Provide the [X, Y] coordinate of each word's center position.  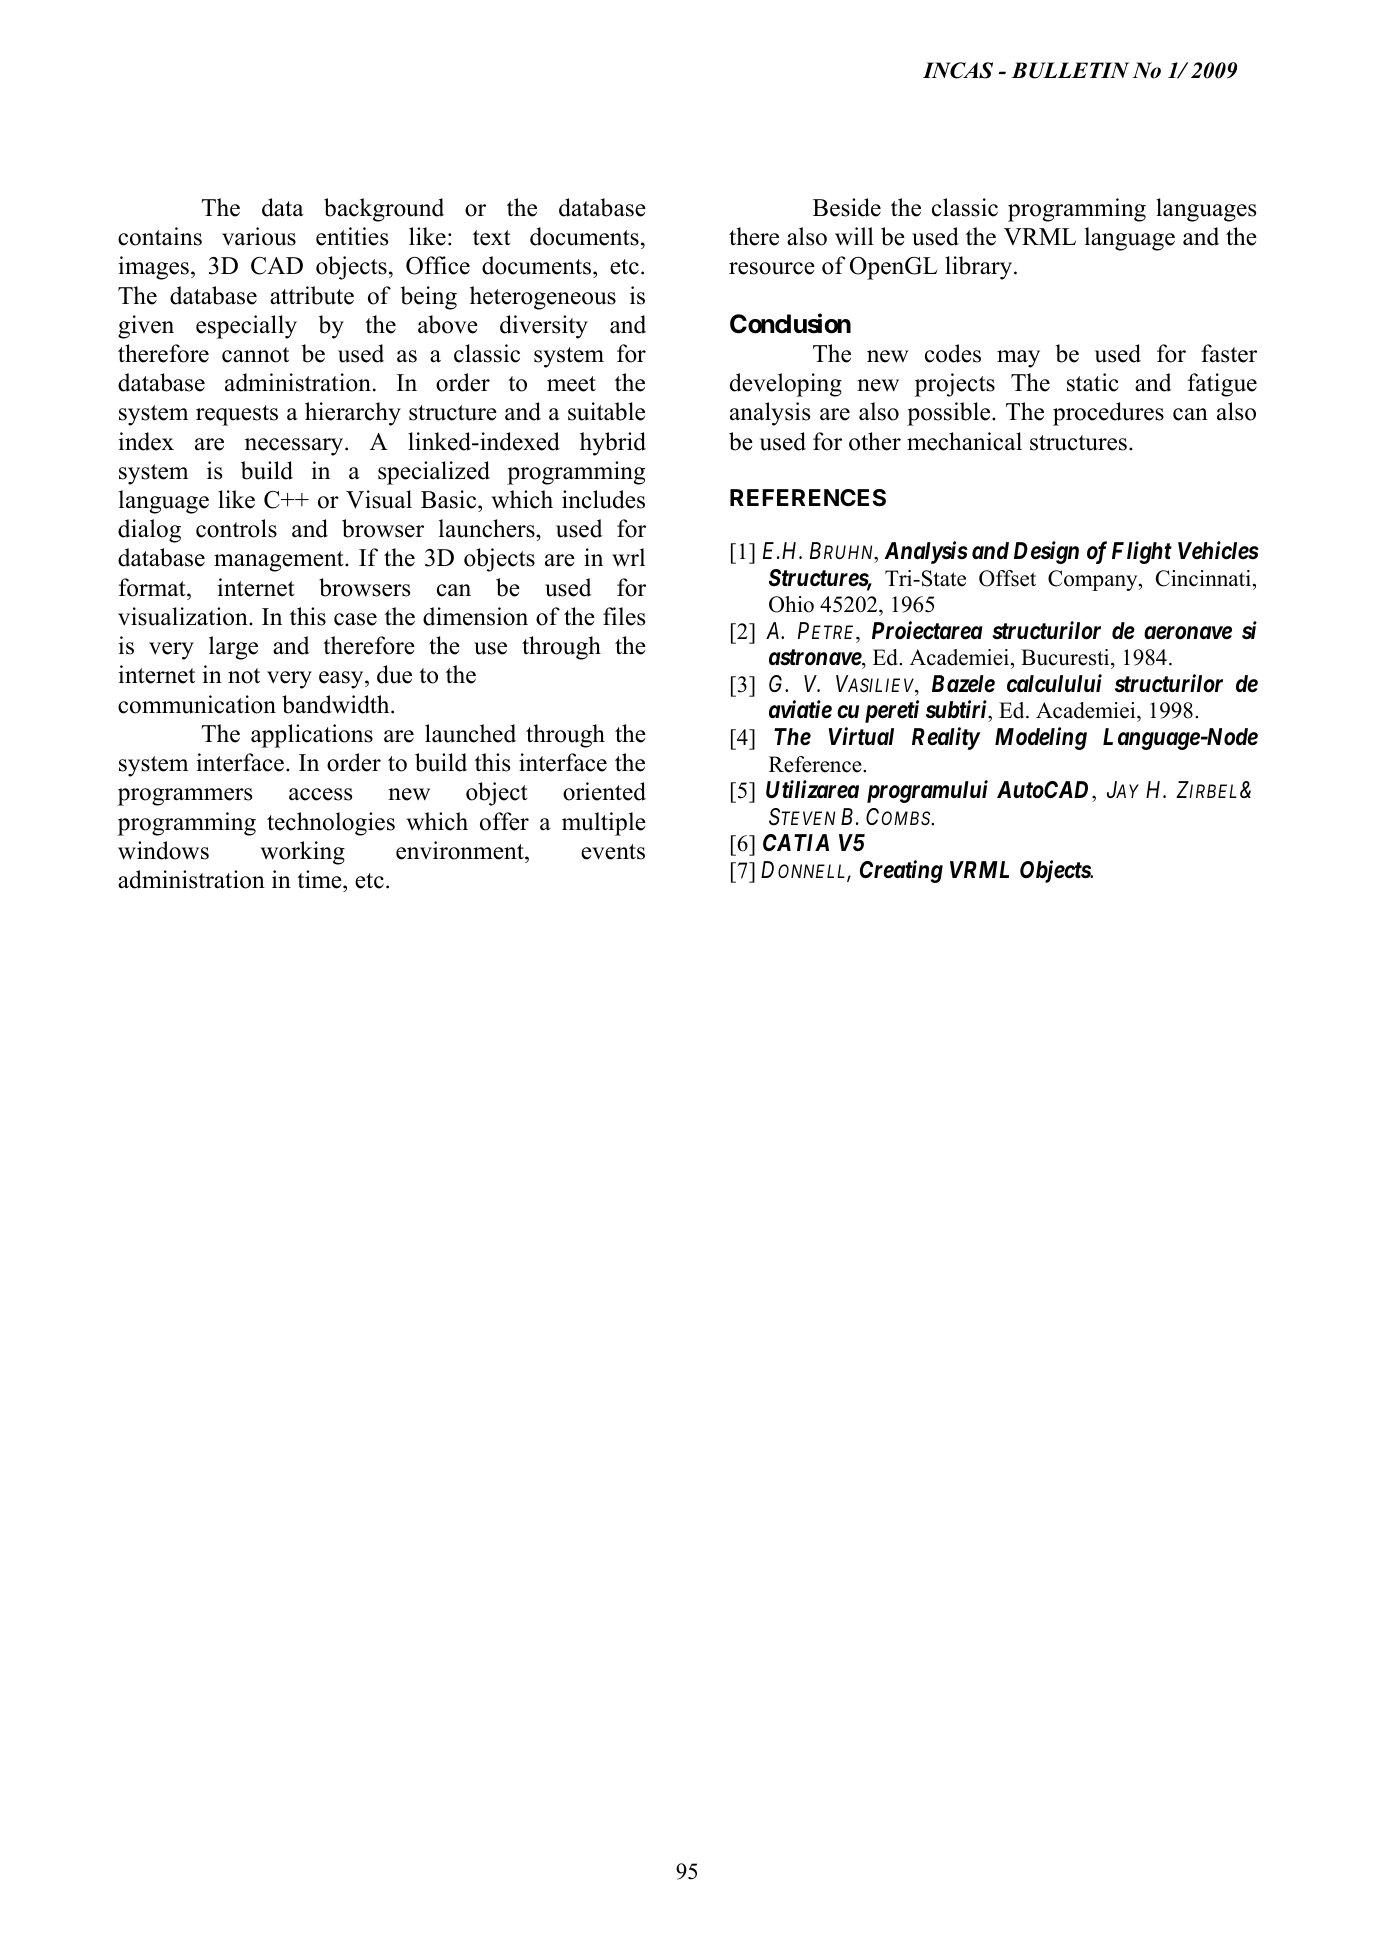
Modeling [1041, 738]
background [384, 210]
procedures [1108, 414]
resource [772, 268]
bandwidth [337, 704]
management [280, 561]
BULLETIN [1070, 70]
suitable [606, 411]
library [980, 268]
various [259, 236]
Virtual [861, 736]
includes [603, 499]
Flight [1142, 552]
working [302, 853]
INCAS [958, 70]
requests [237, 415]
